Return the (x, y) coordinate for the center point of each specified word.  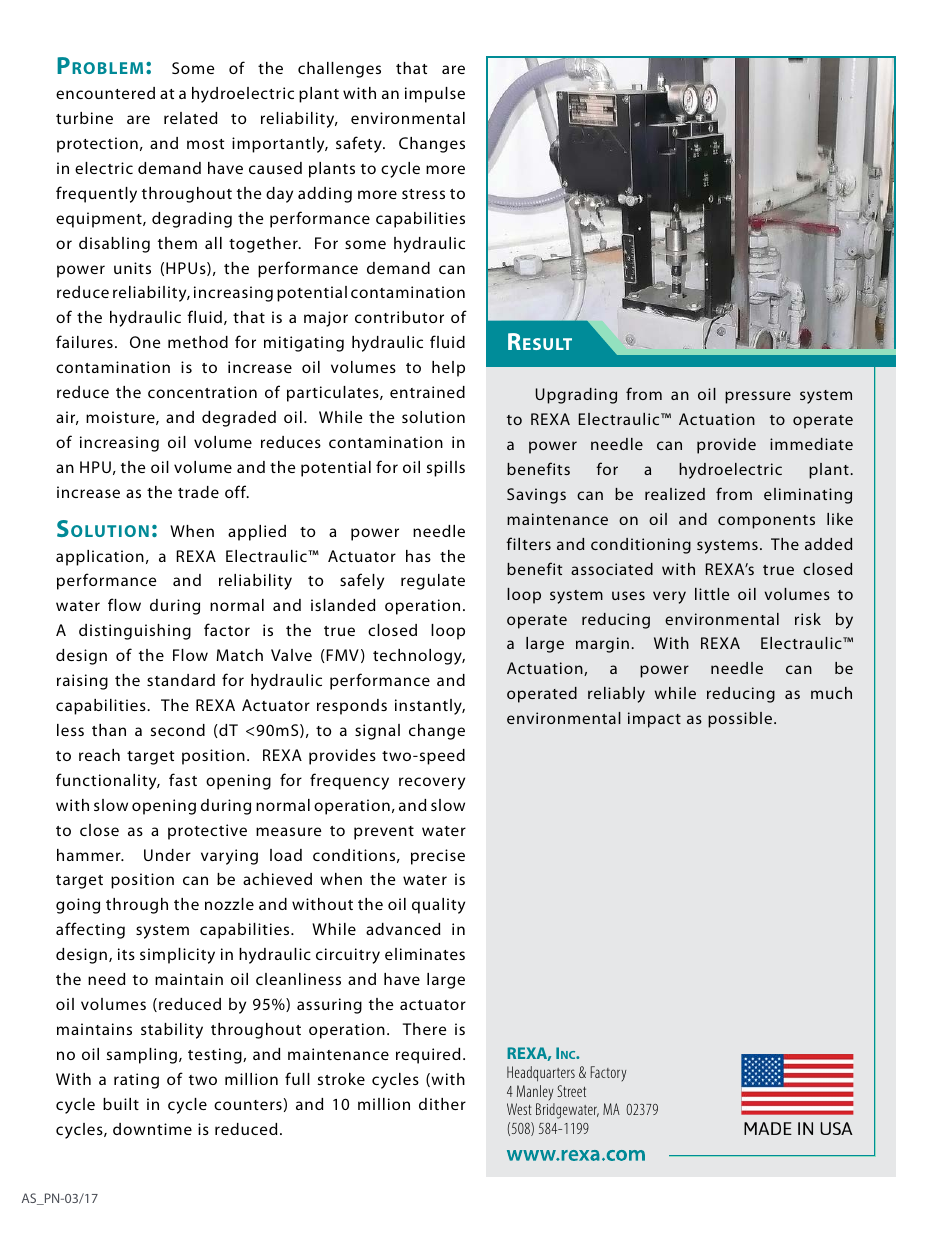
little (712, 594)
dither (442, 1104)
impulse (435, 95)
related (190, 118)
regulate (433, 582)
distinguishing (135, 632)
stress (423, 194)
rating (136, 1081)
